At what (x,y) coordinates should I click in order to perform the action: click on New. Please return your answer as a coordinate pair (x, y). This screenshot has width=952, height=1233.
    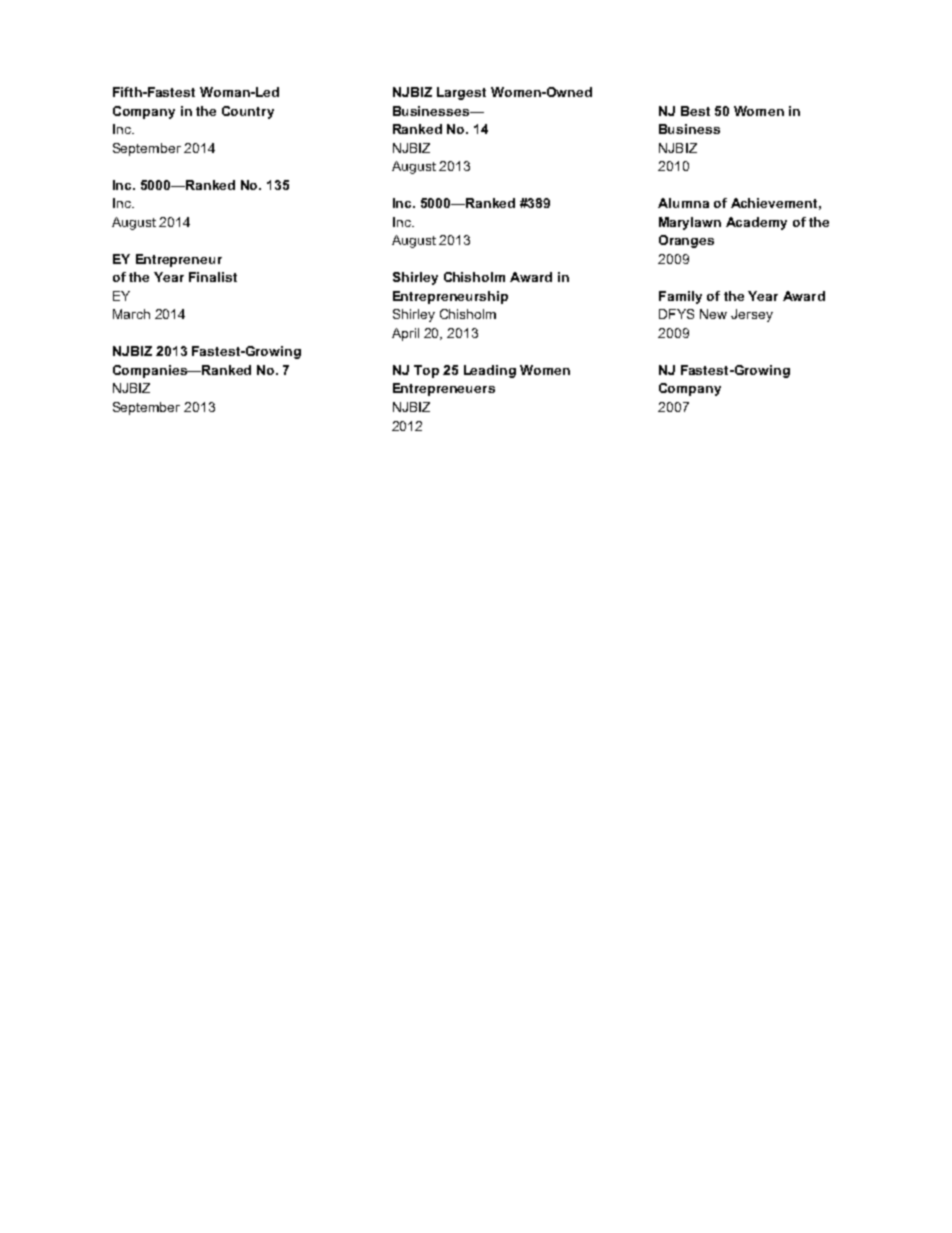
    Looking at the image, I should click on (713, 314).
